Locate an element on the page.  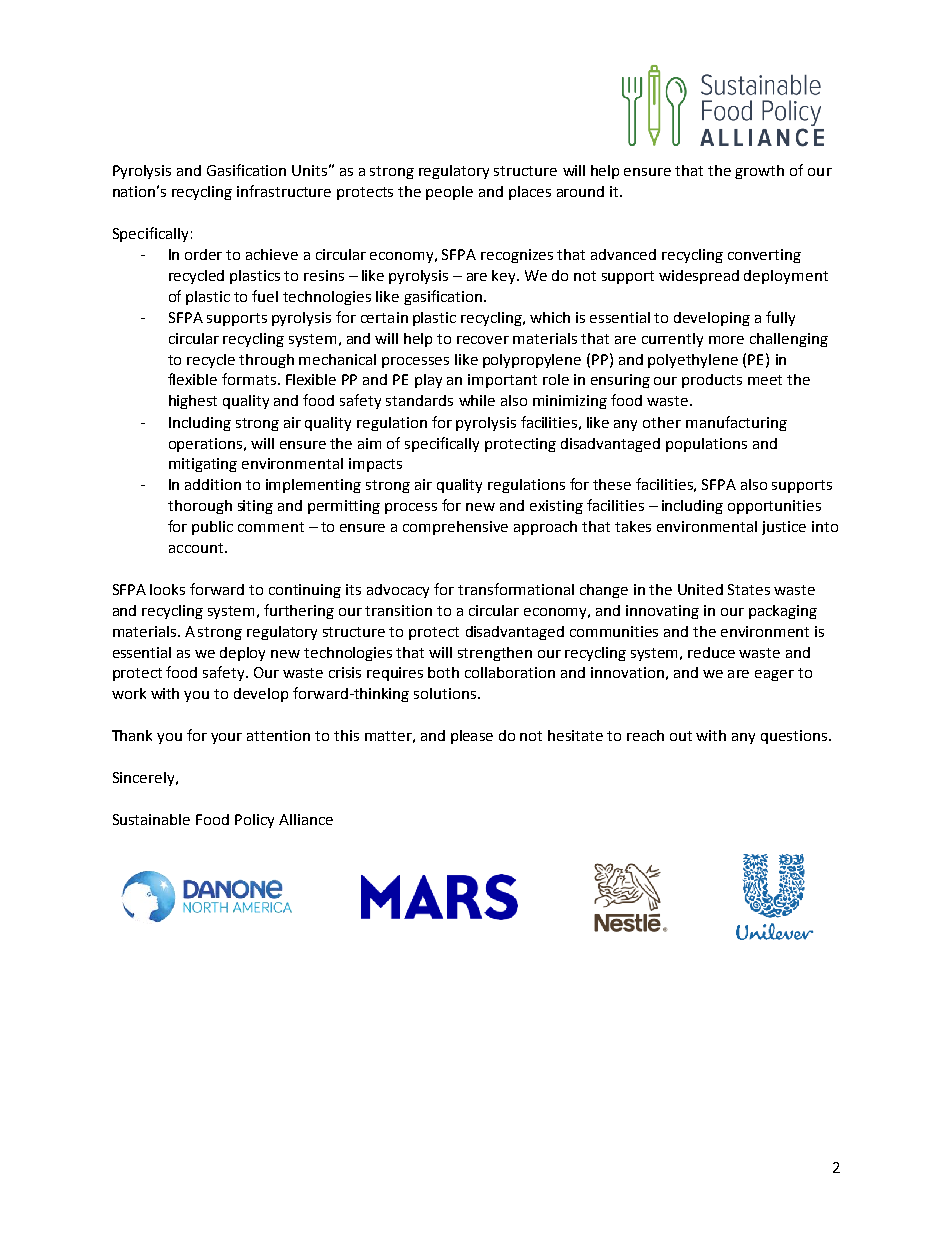
looks is located at coordinates (167, 589).
